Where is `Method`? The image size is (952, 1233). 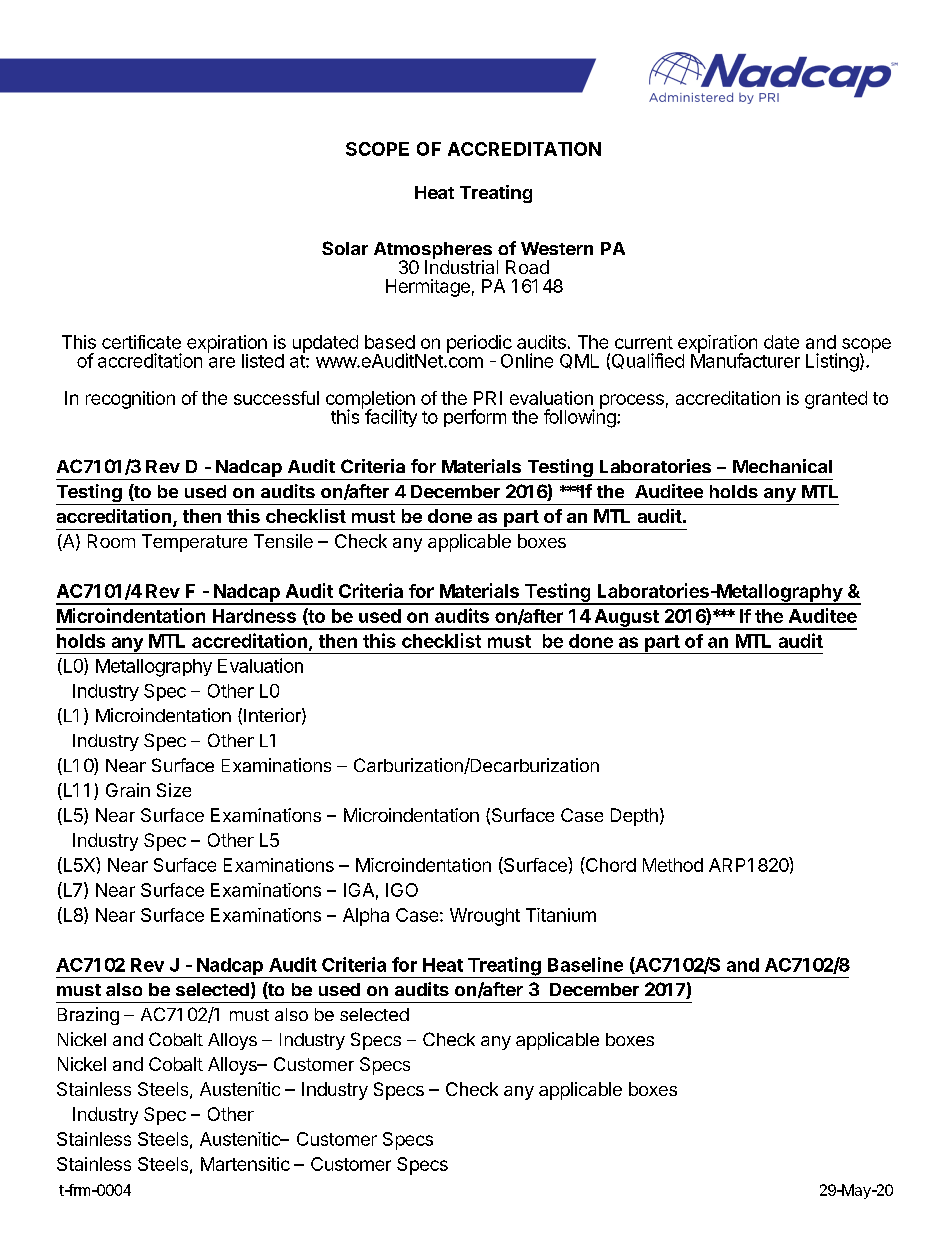
Method is located at coordinates (673, 865).
